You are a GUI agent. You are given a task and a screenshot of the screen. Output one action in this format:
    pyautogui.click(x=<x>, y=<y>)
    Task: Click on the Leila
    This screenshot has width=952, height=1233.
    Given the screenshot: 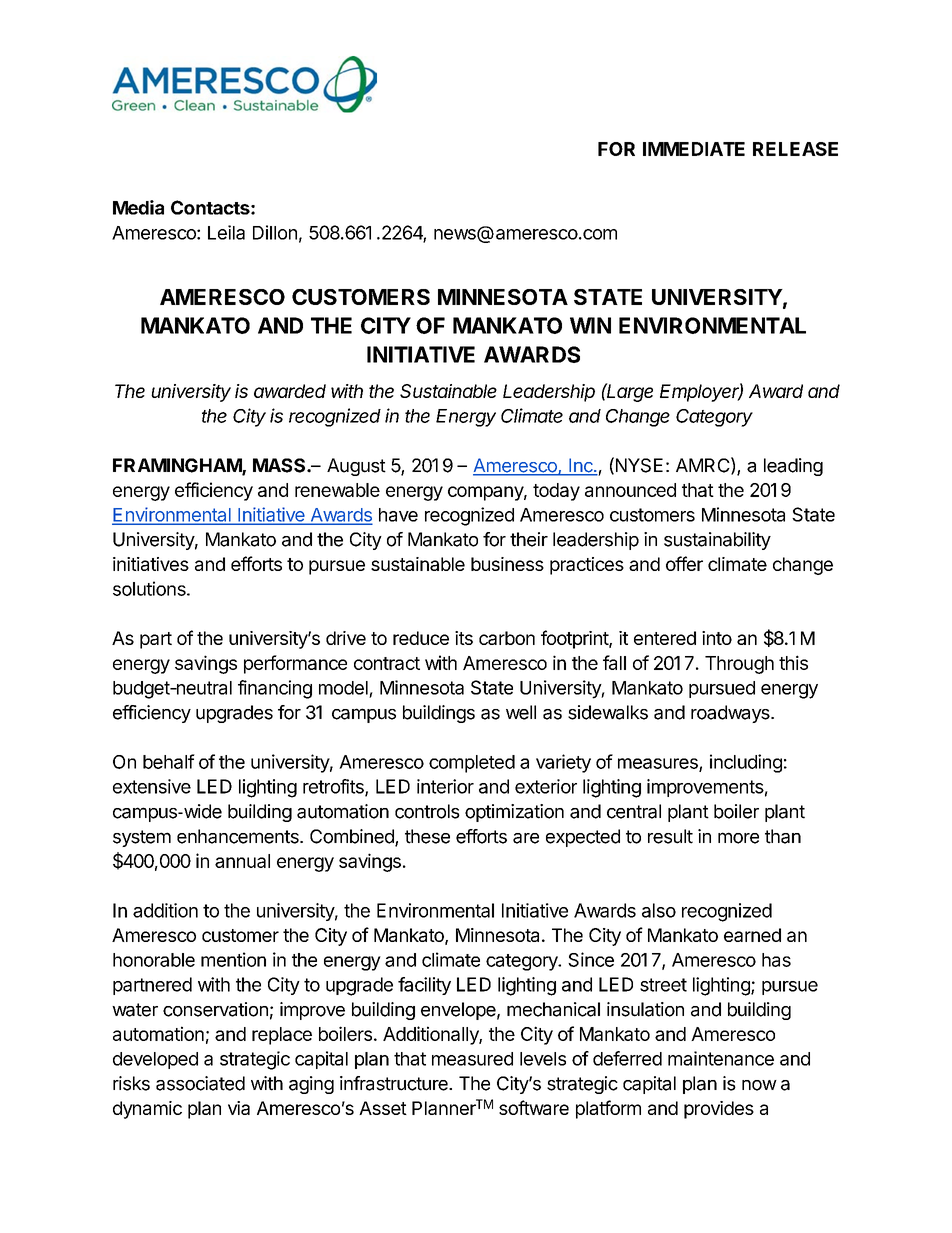 What is the action you would take?
    pyautogui.click(x=226, y=232)
